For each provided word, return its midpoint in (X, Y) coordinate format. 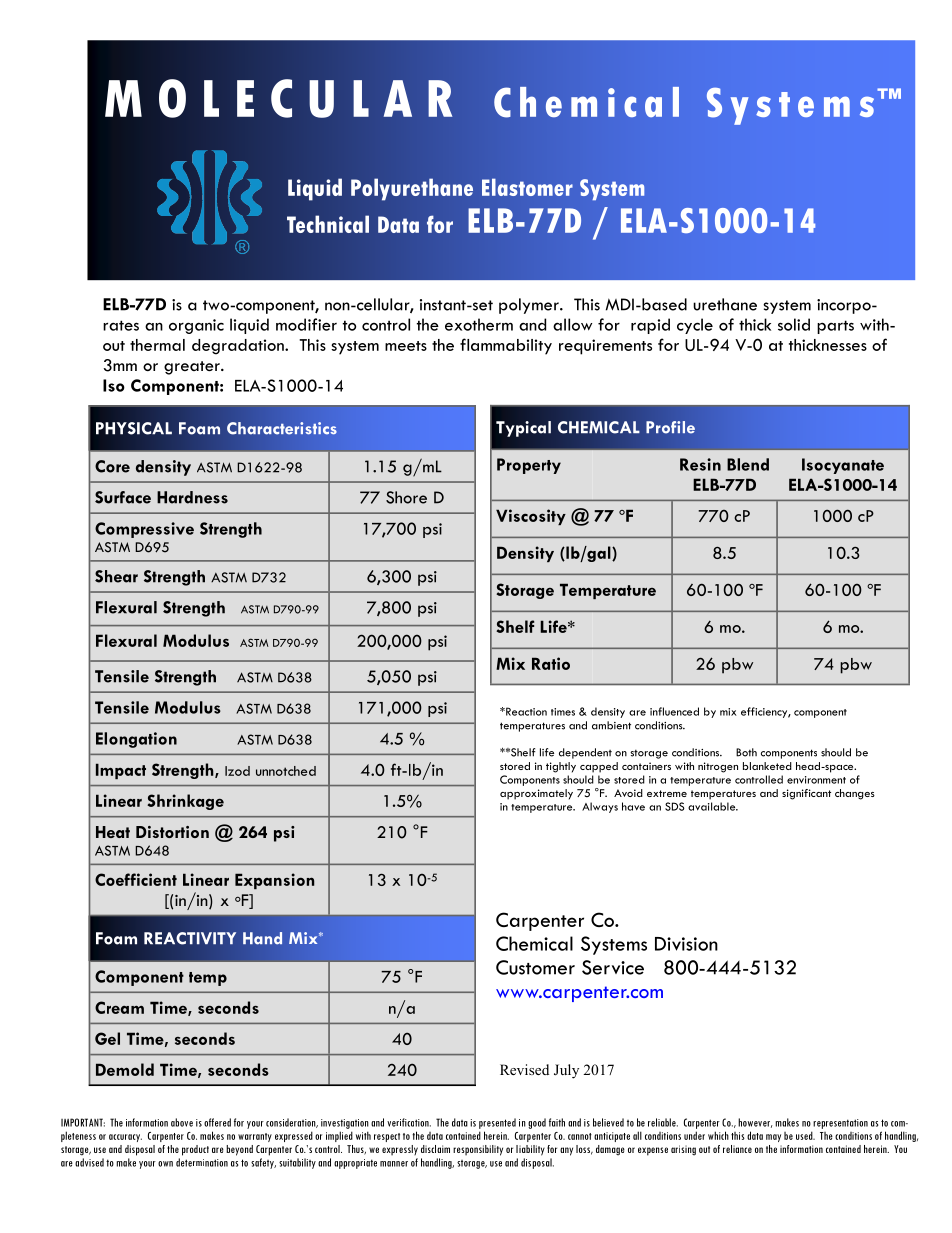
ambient (611, 725)
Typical (523, 429)
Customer (535, 967)
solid (794, 324)
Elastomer (527, 187)
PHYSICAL (134, 428)
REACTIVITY (190, 938)
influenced (674, 711)
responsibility (478, 1150)
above (182, 1122)
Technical (328, 224)
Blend (748, 464)
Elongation (136, 740)
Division (686, 944)
